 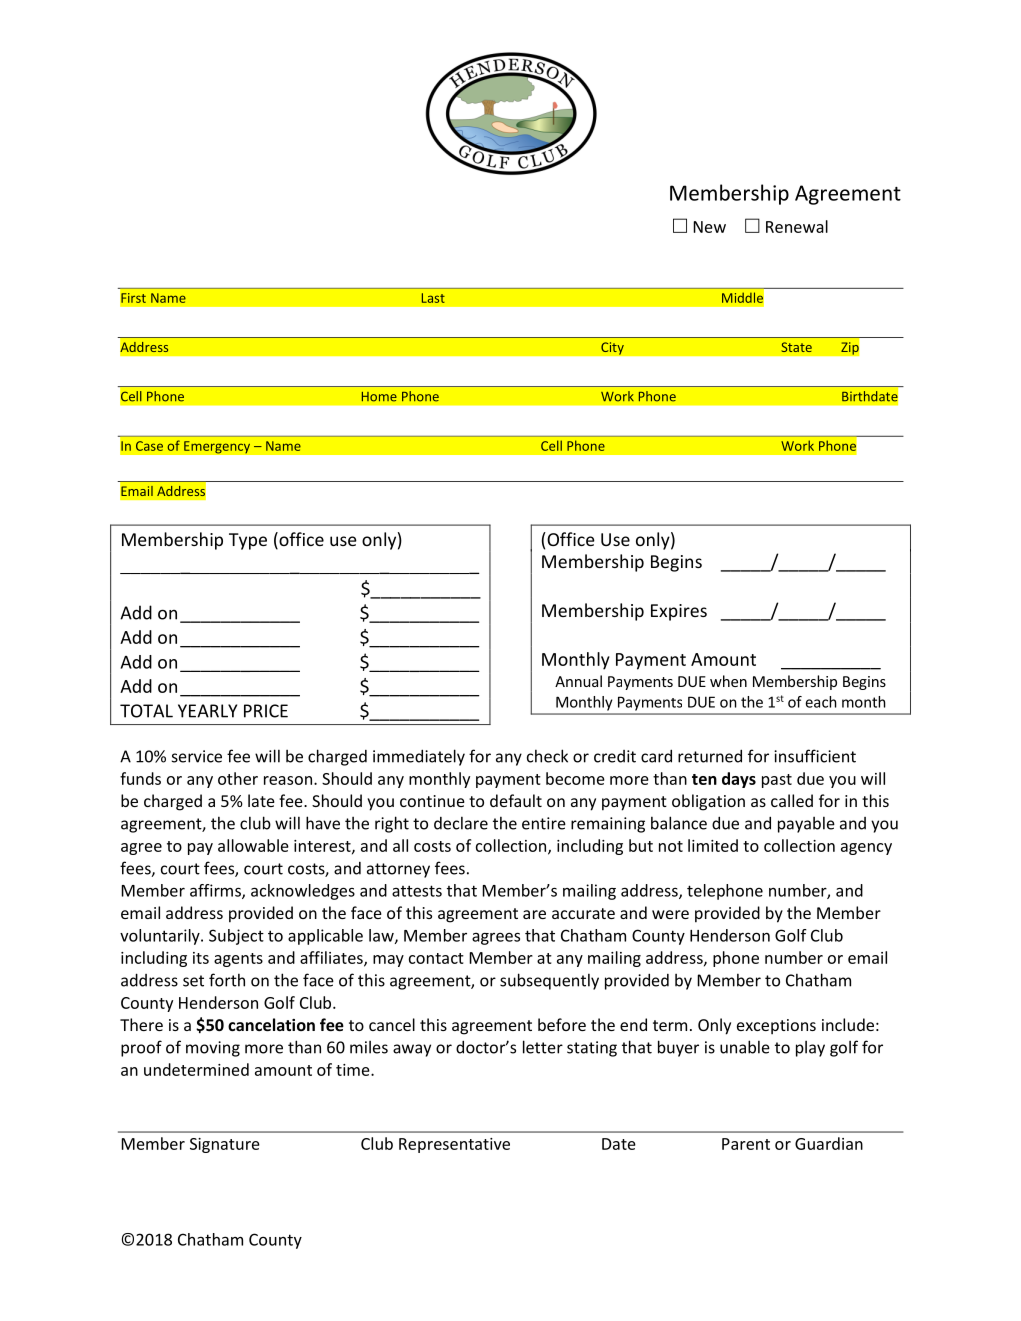 I want to click on entire, so click(x=544, y=823).
